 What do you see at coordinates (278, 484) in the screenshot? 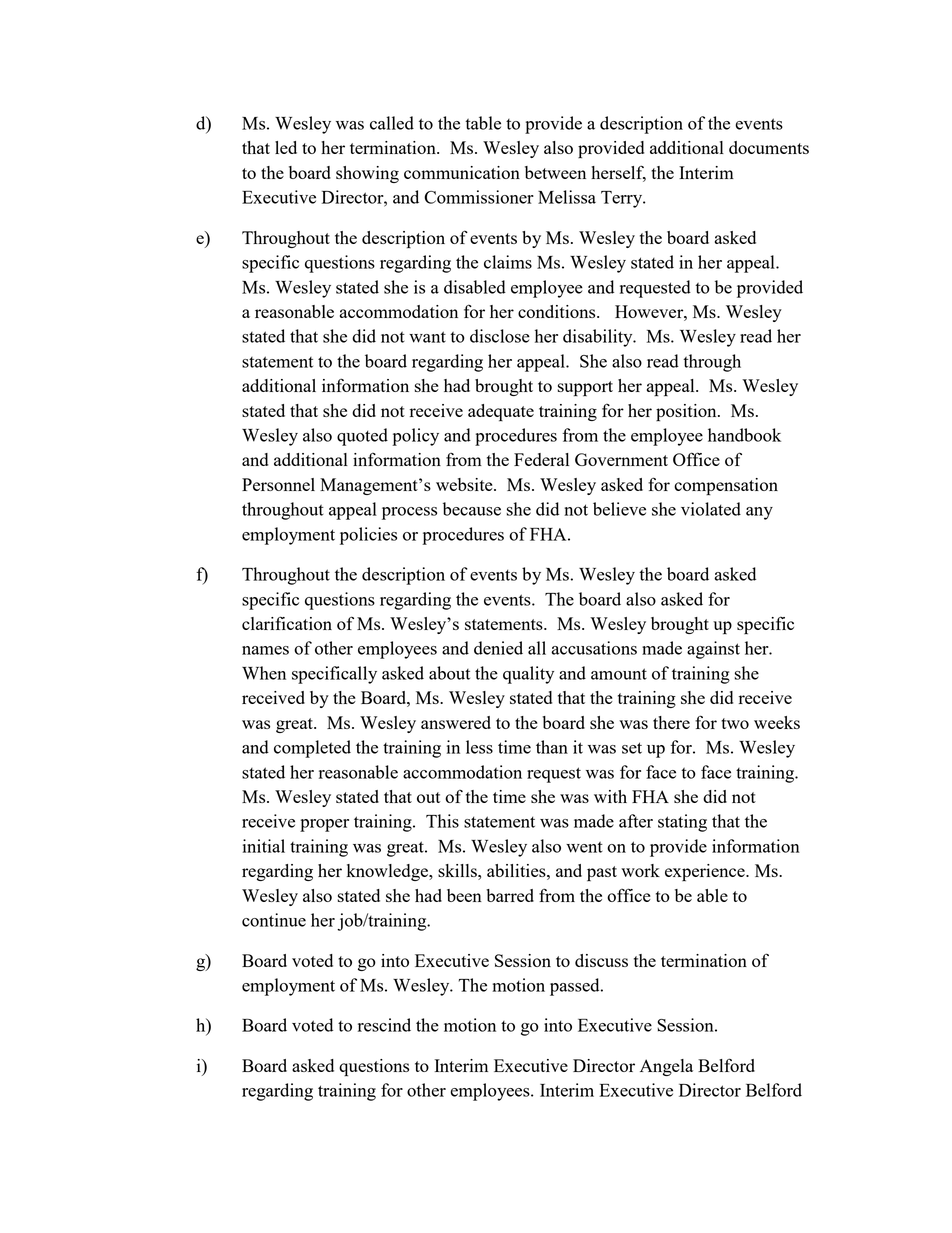
I see `Personnel` at bounding box center [278, 484].
